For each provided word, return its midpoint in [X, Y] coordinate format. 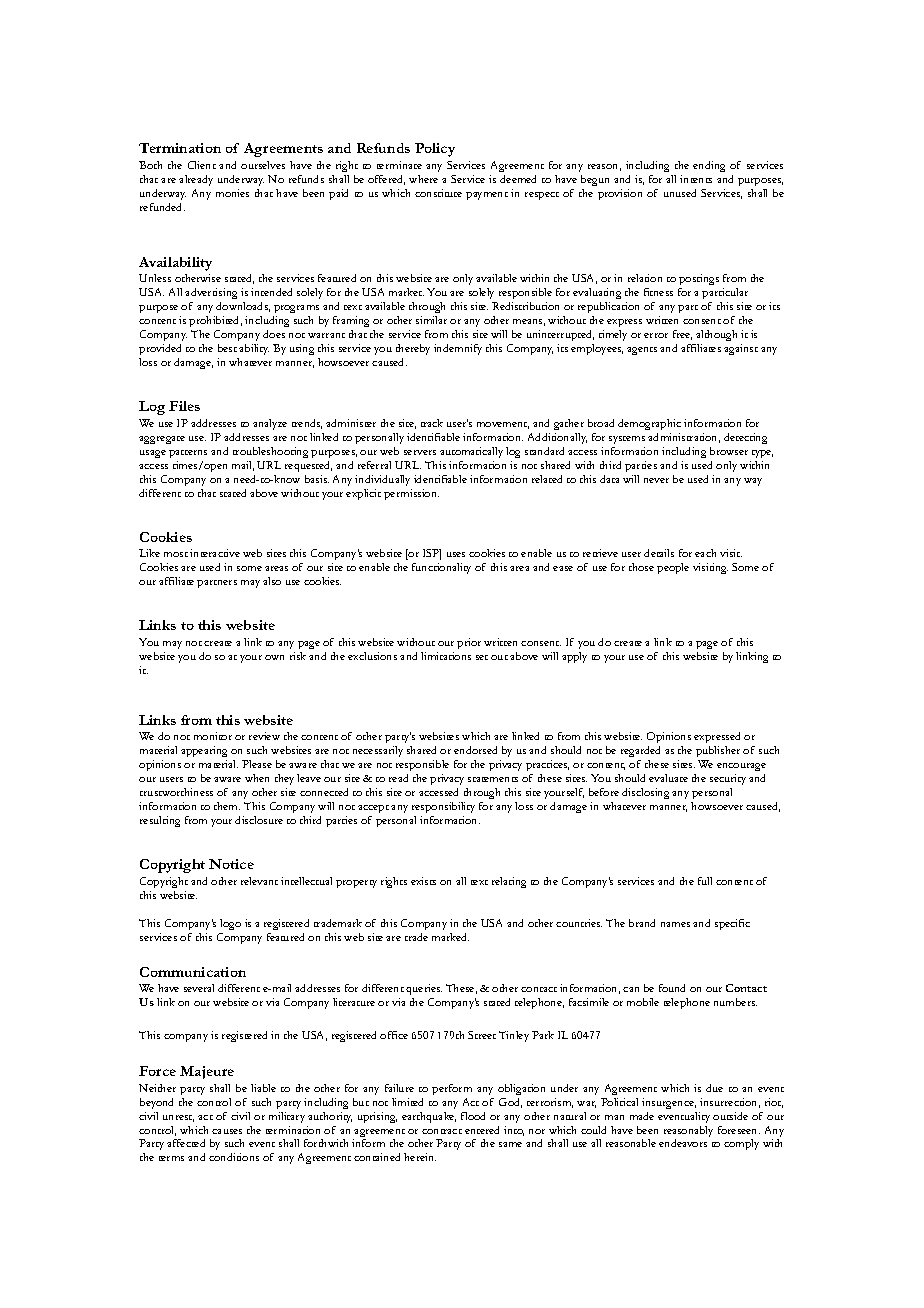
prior [469, 643]
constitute [438, 193]
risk [298, 656]
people [673, 568]
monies [232, 193]
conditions [234, 1157]
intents [696, 179]
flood [473, 1116]
